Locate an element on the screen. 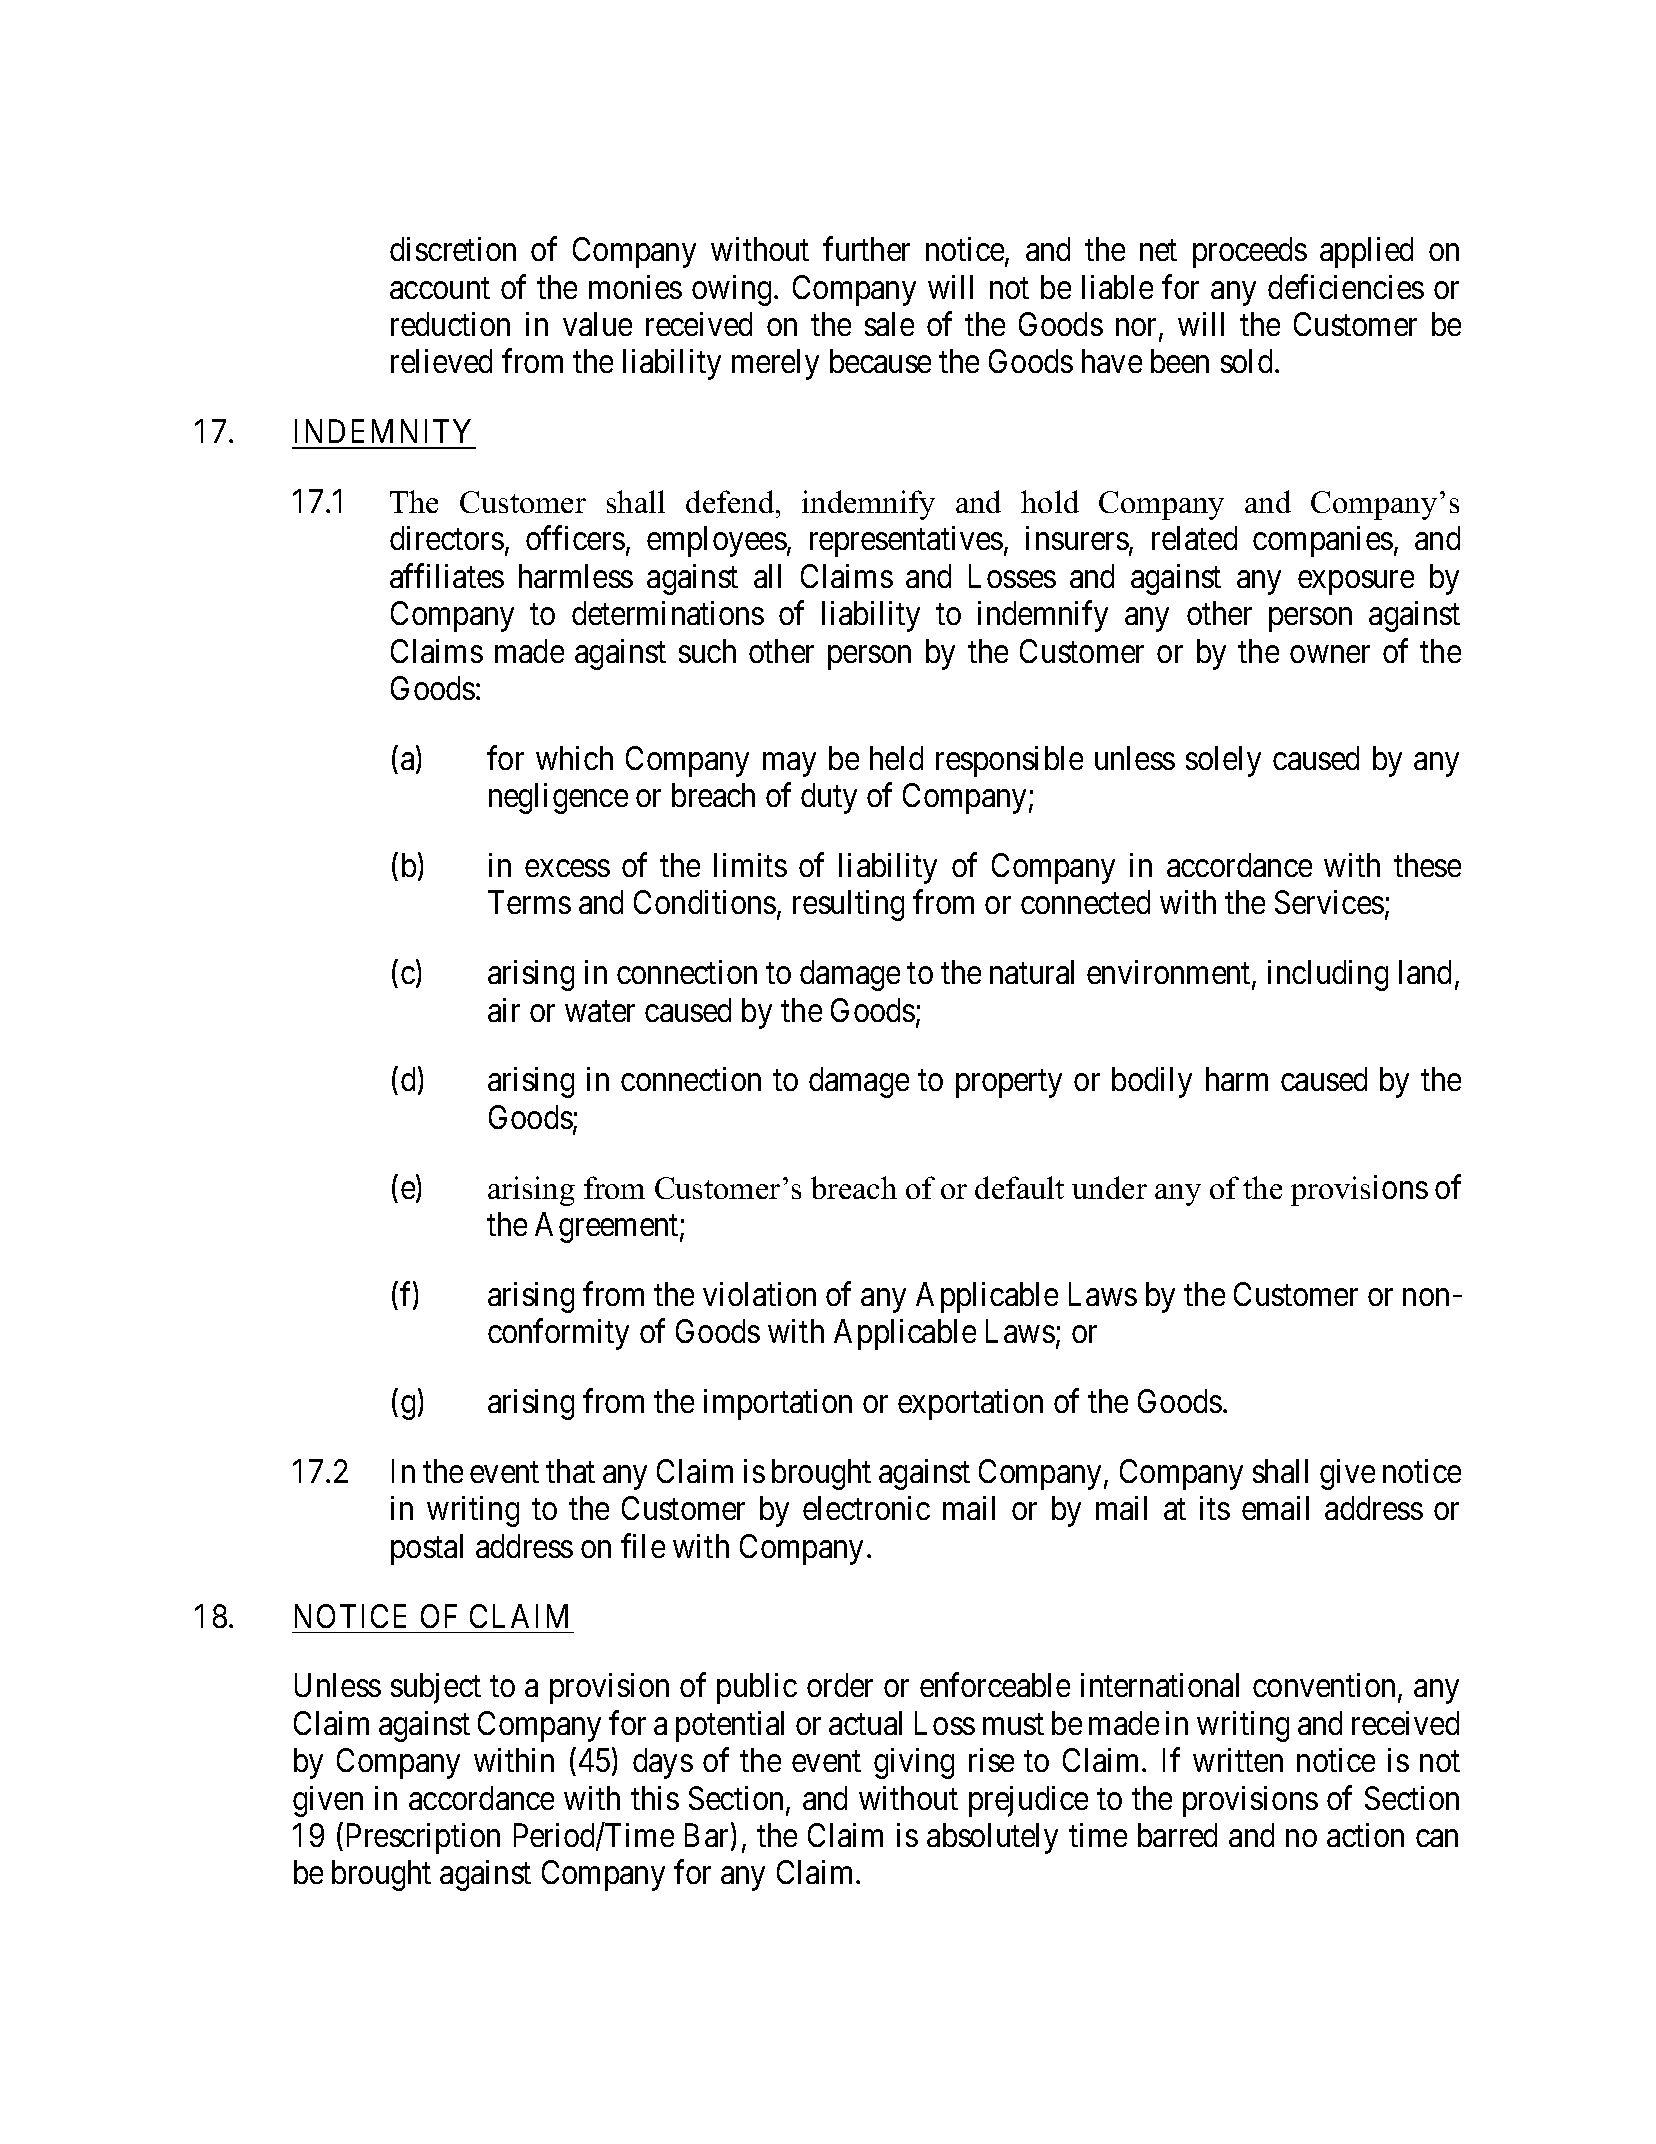 The width and height of the screenshot is (1656, 2144). Terms is located at coordinates (529, 902).
